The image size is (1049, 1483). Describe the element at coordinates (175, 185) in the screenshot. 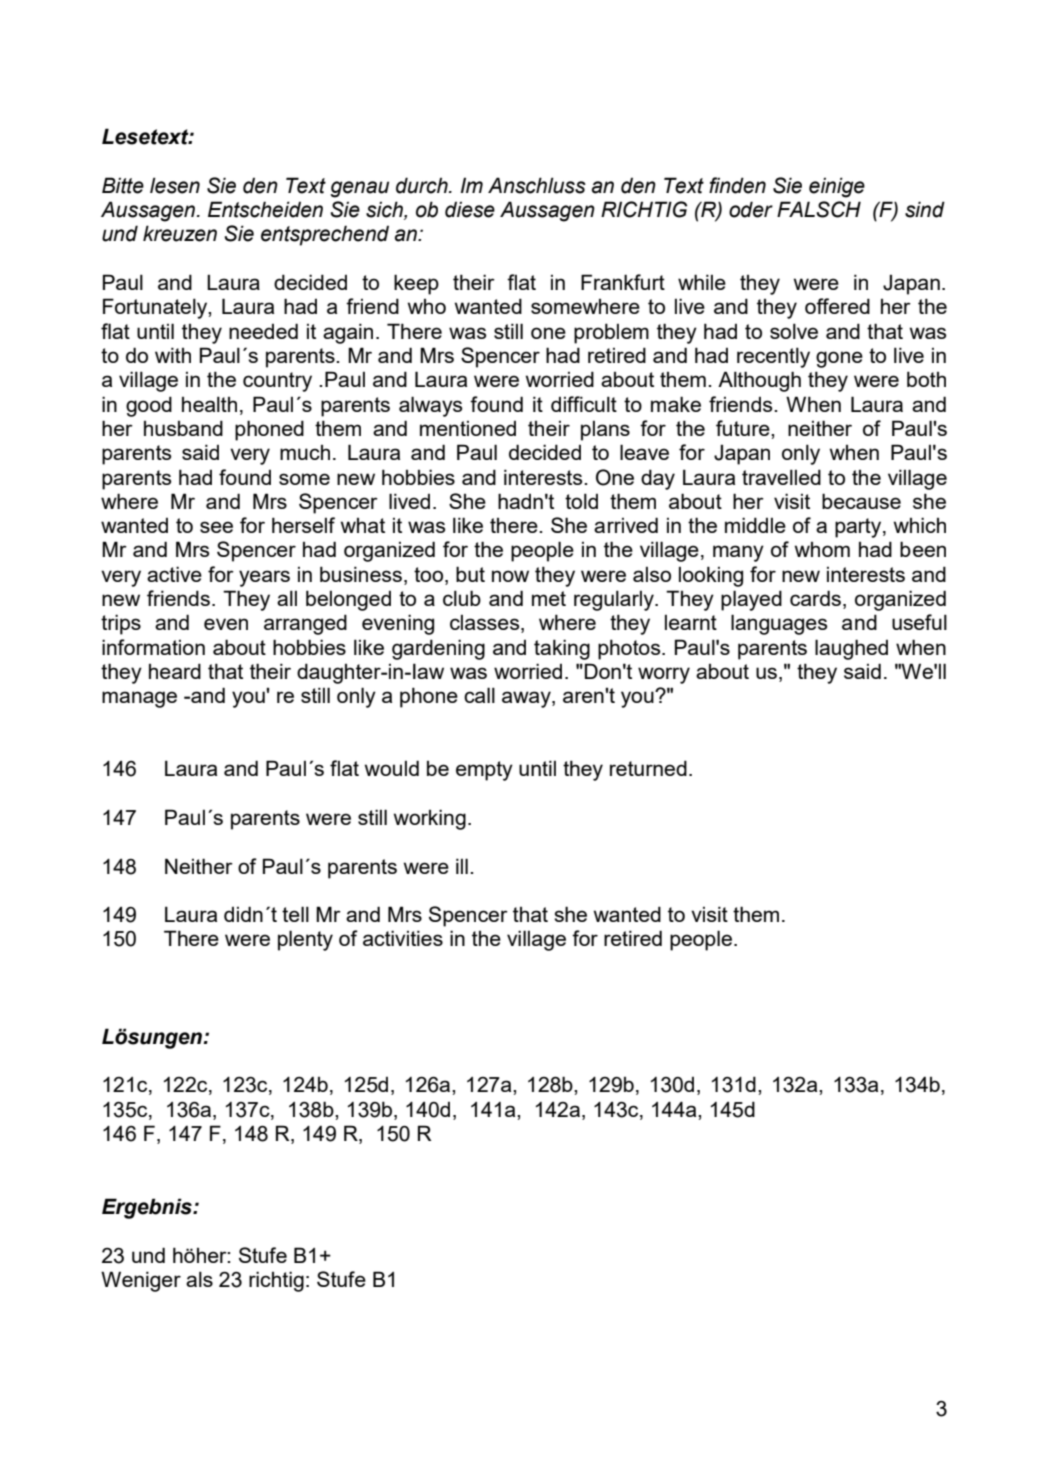

I see `lesen` at that location.
